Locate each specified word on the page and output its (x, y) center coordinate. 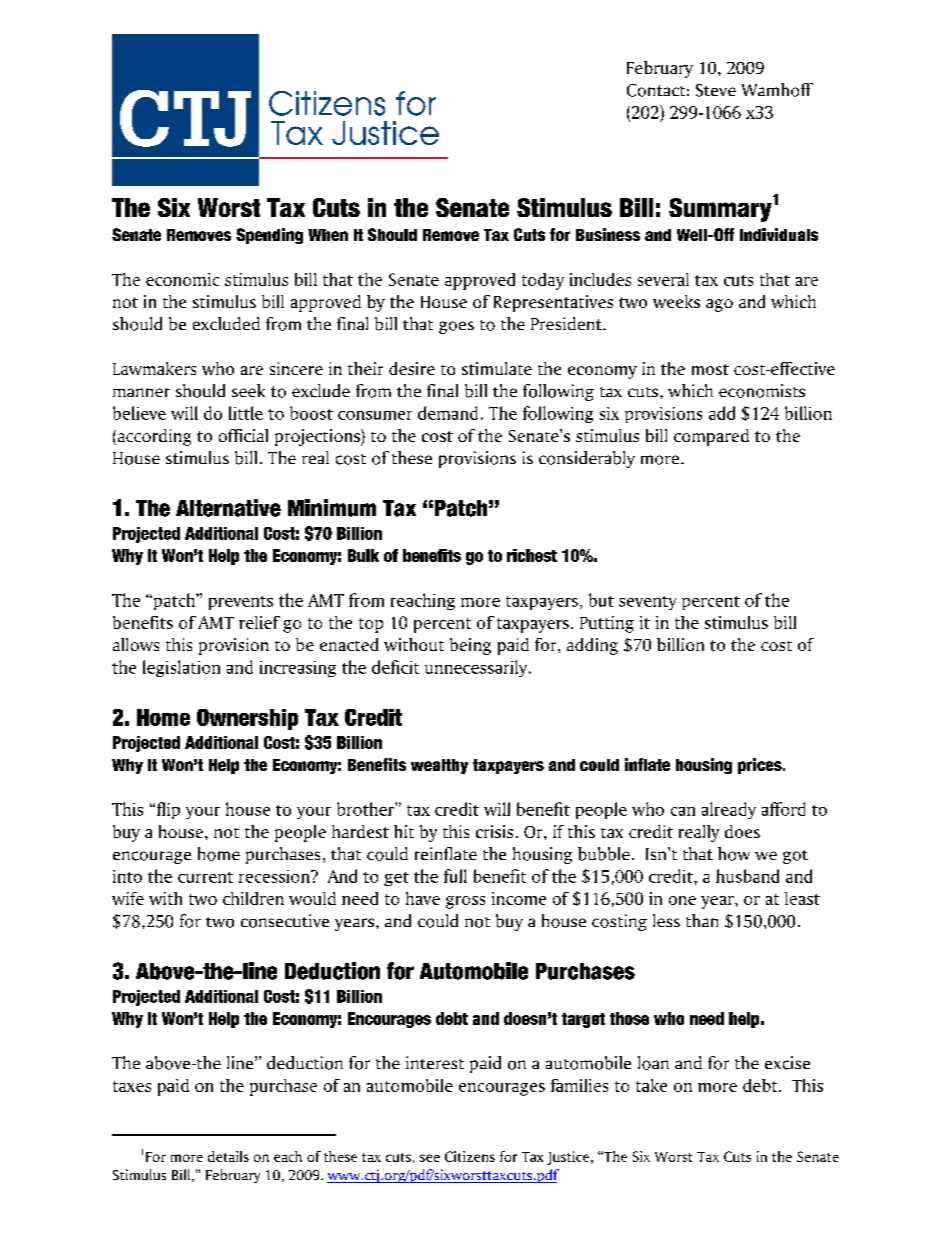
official (243, 435)
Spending (269, 236)
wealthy (439, 766)
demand (448, 413)
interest (435, 1062)
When (328, 235)
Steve (716, 90)
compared (711, 437)
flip (167, 810)
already (729, 810)
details (228, 1156)
